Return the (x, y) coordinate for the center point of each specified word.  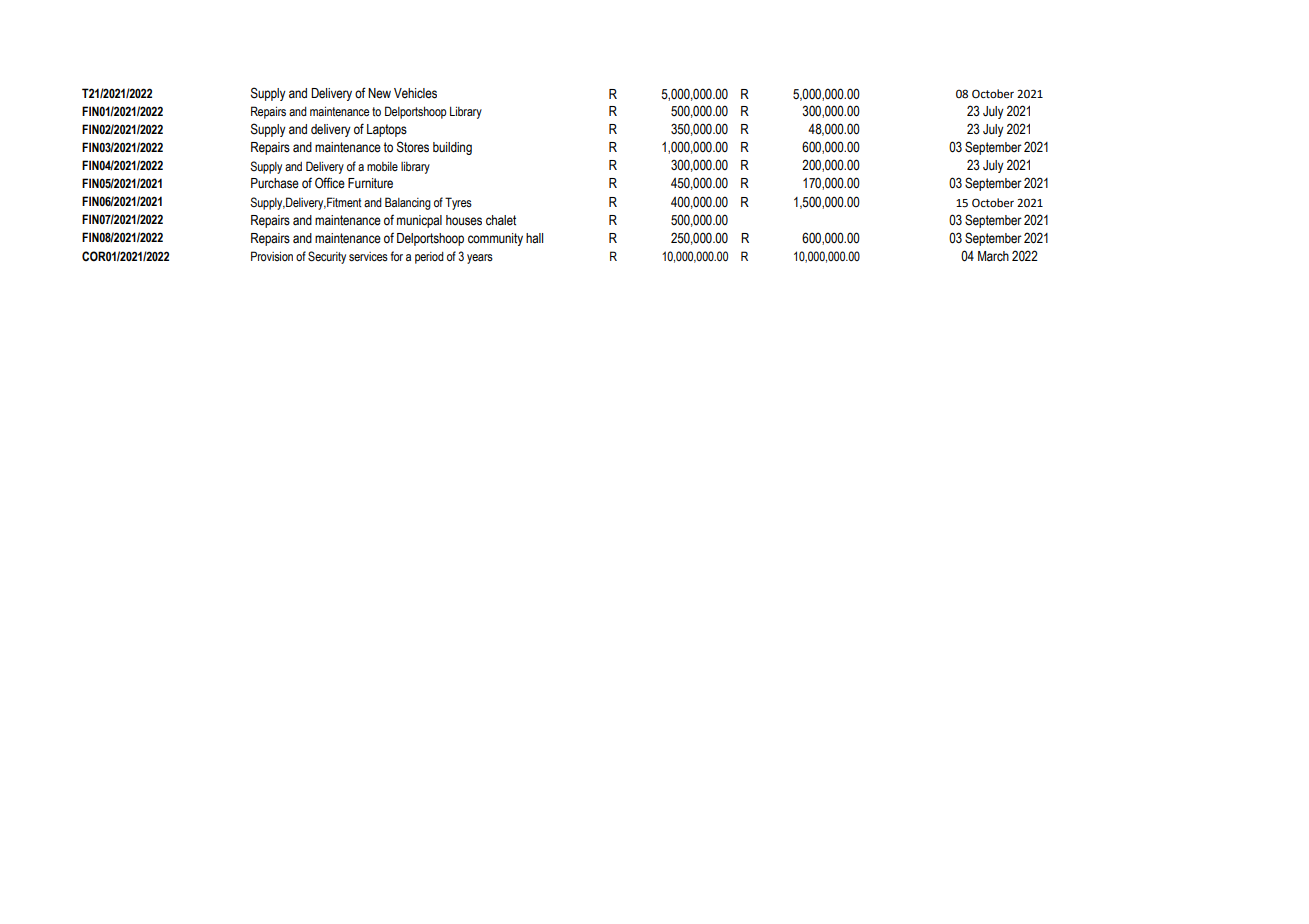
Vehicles (415, 93)
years (480, 259)
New (379, 93)
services (368, 257)
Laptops (387, 130)
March (993, 256)
